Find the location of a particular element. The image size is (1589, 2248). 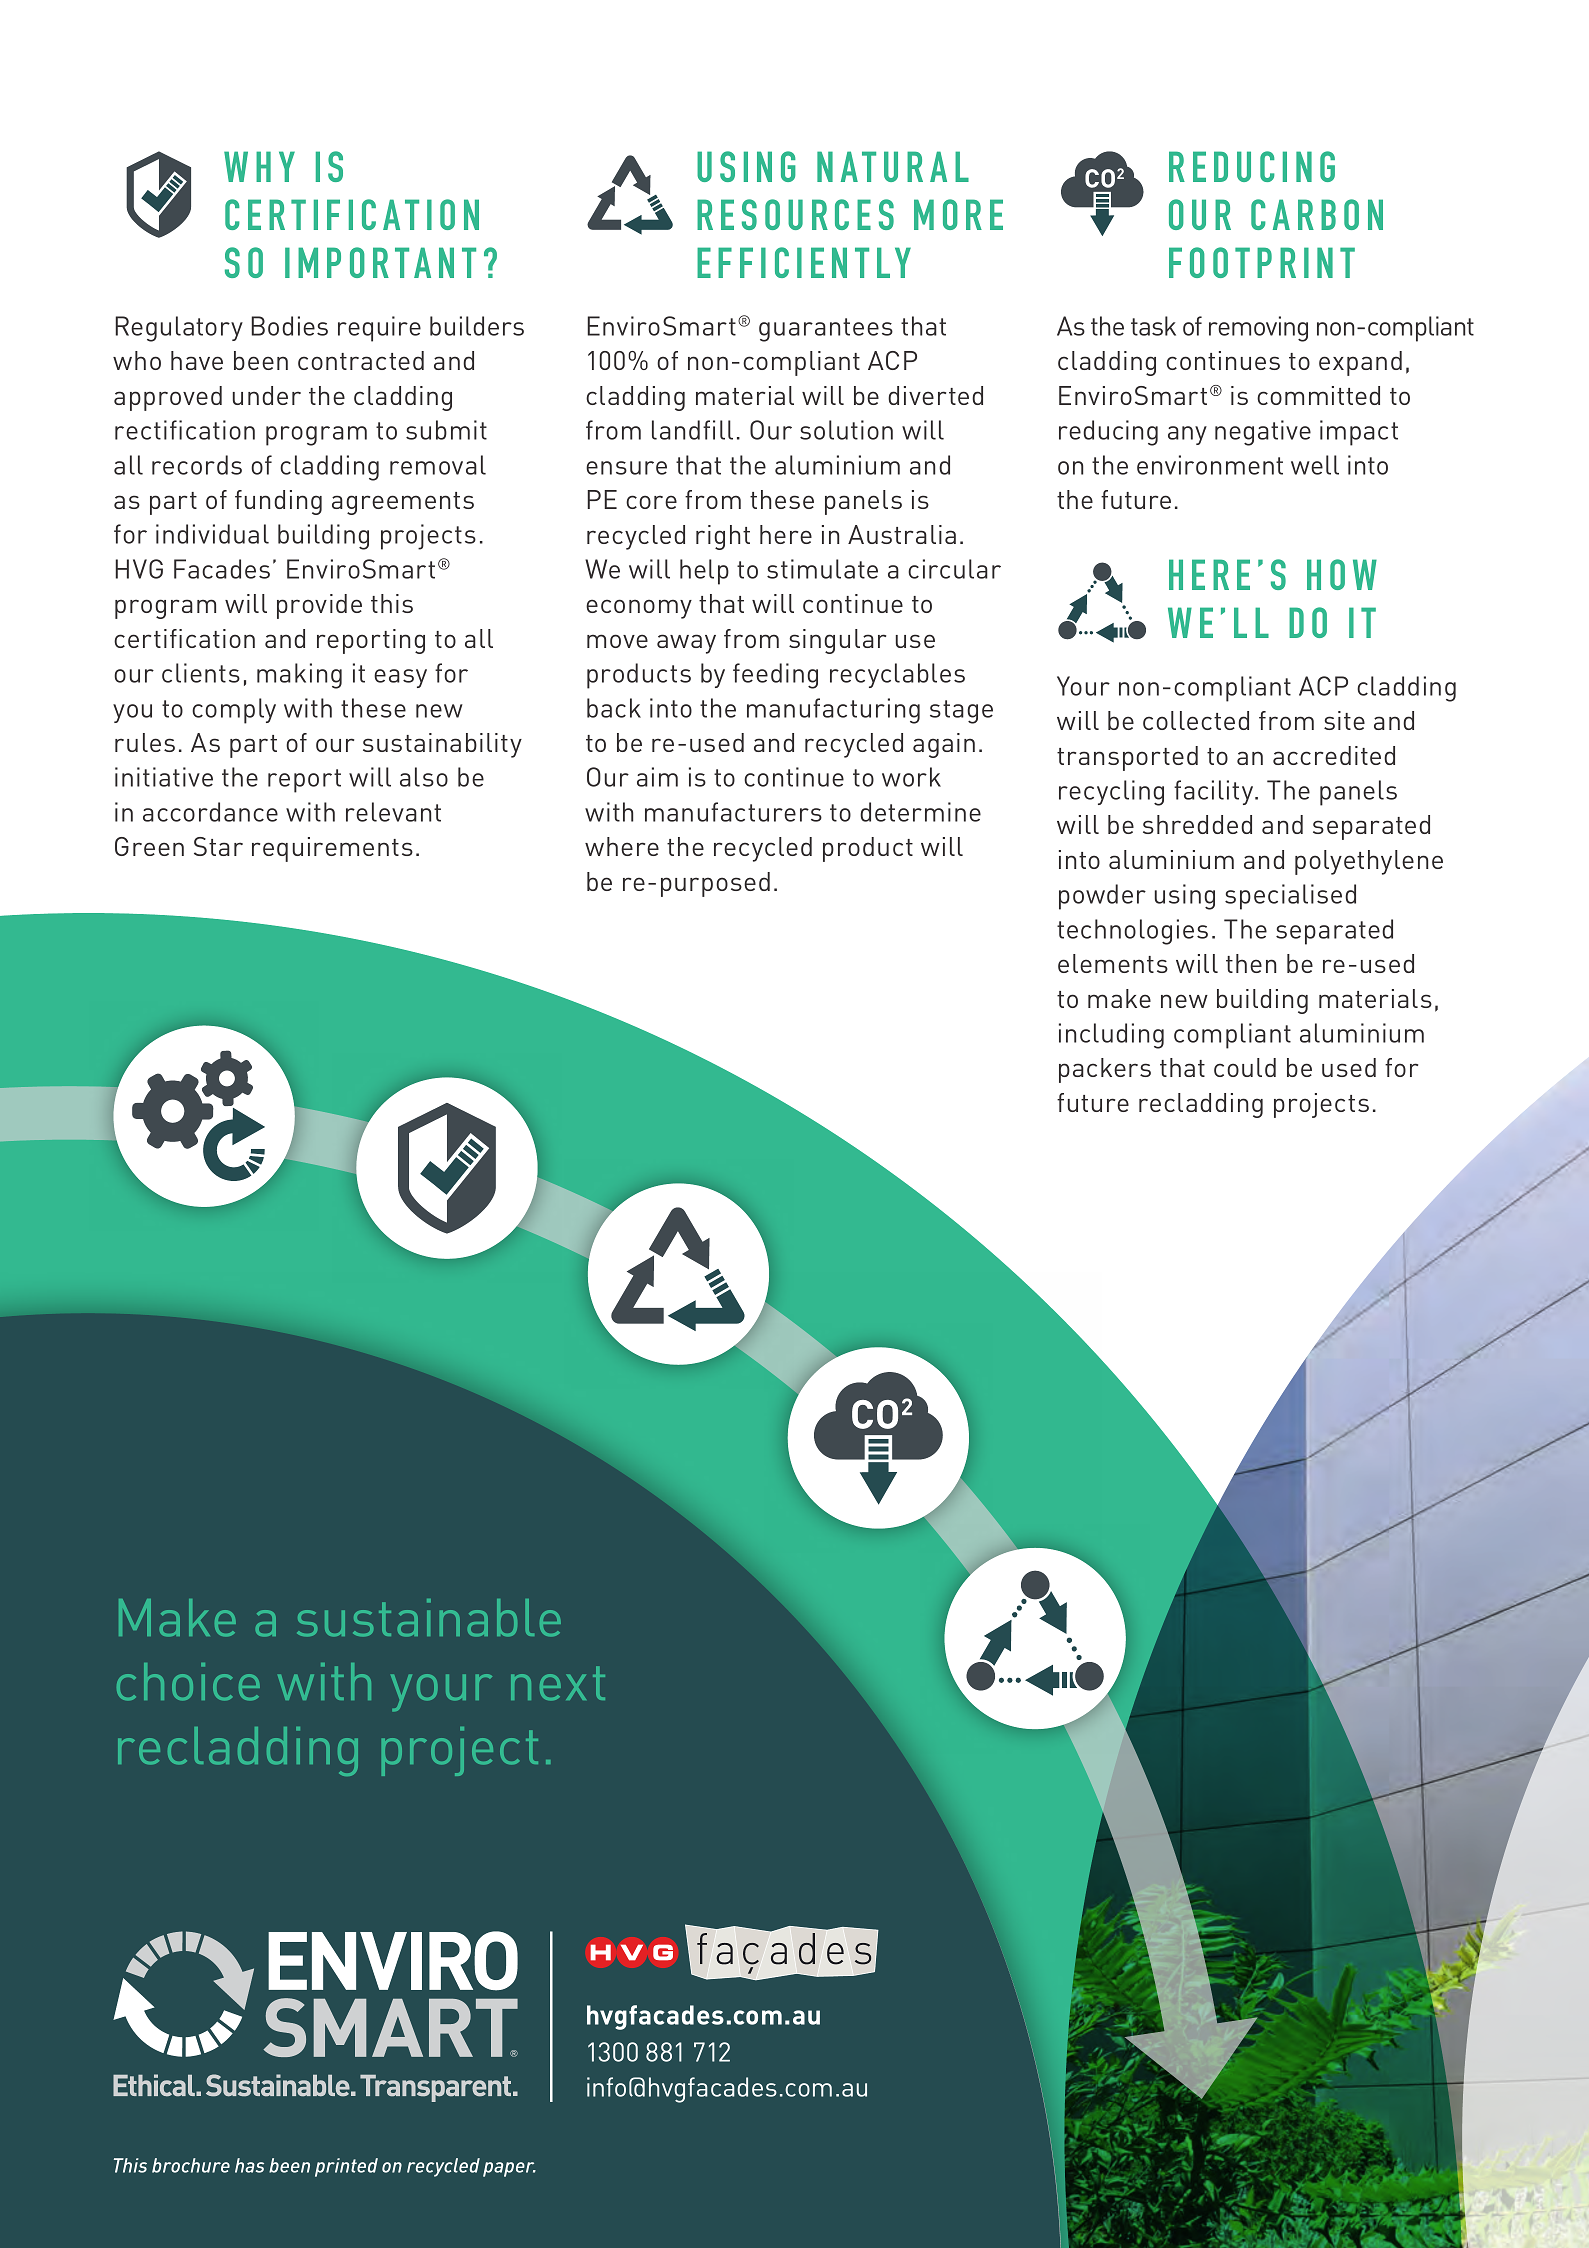

guarantees is located at coordinates (826, 330).
